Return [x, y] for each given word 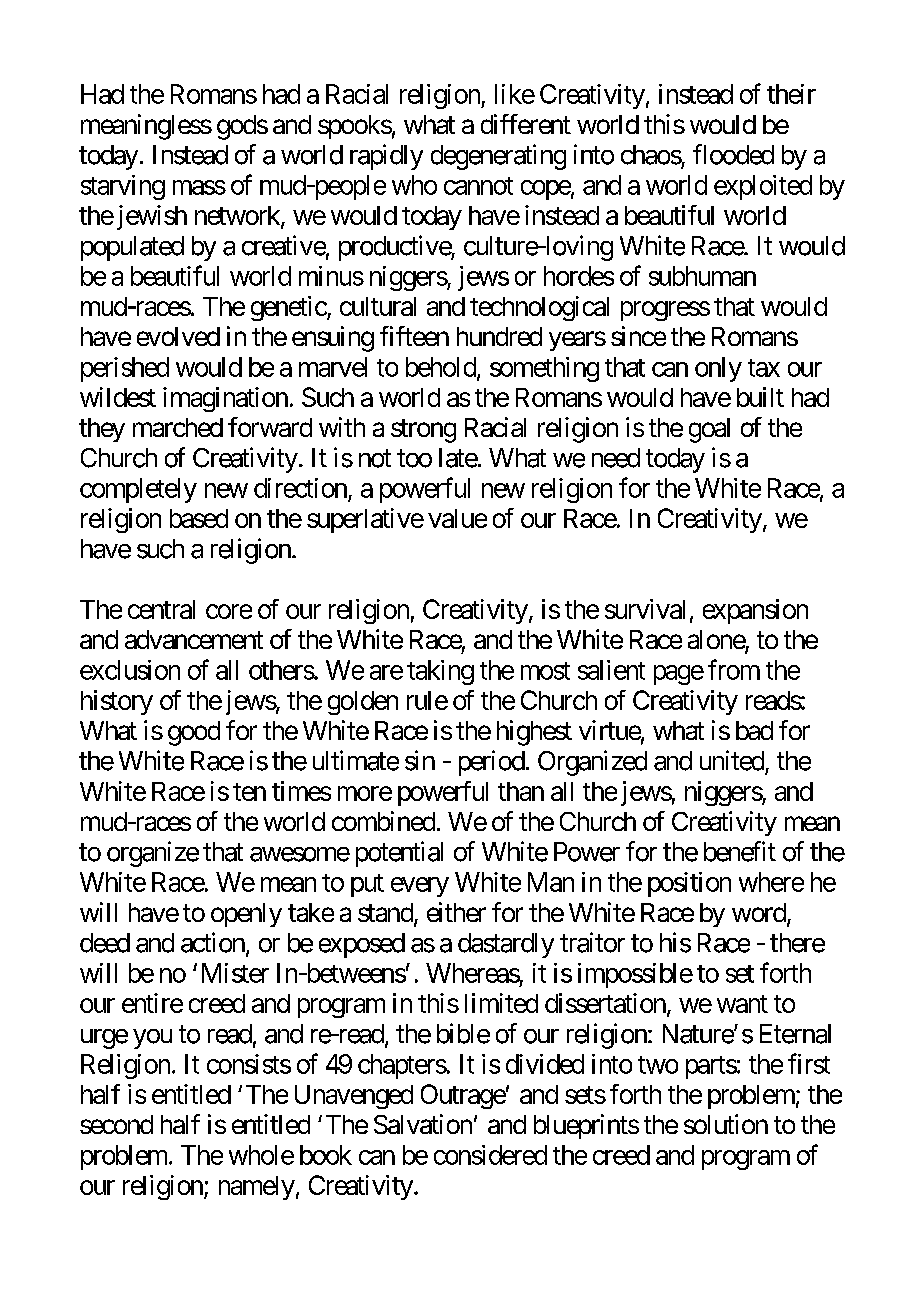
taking [440, 672]
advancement [194, 639]
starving [123, 187]
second [116, 1124]
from [734, 669]
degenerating [498, 157]
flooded [733, 154]
